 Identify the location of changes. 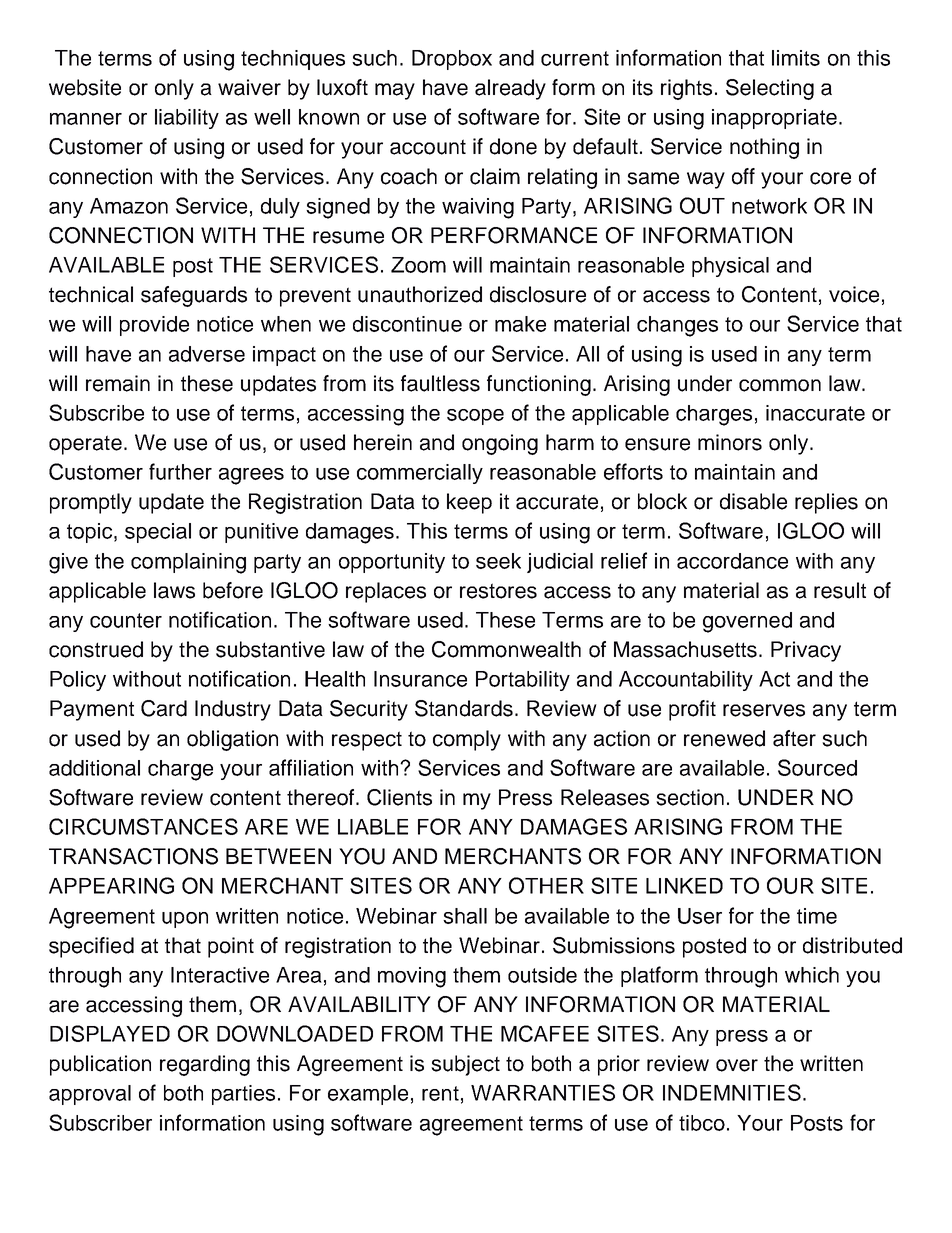
(677, 326).
